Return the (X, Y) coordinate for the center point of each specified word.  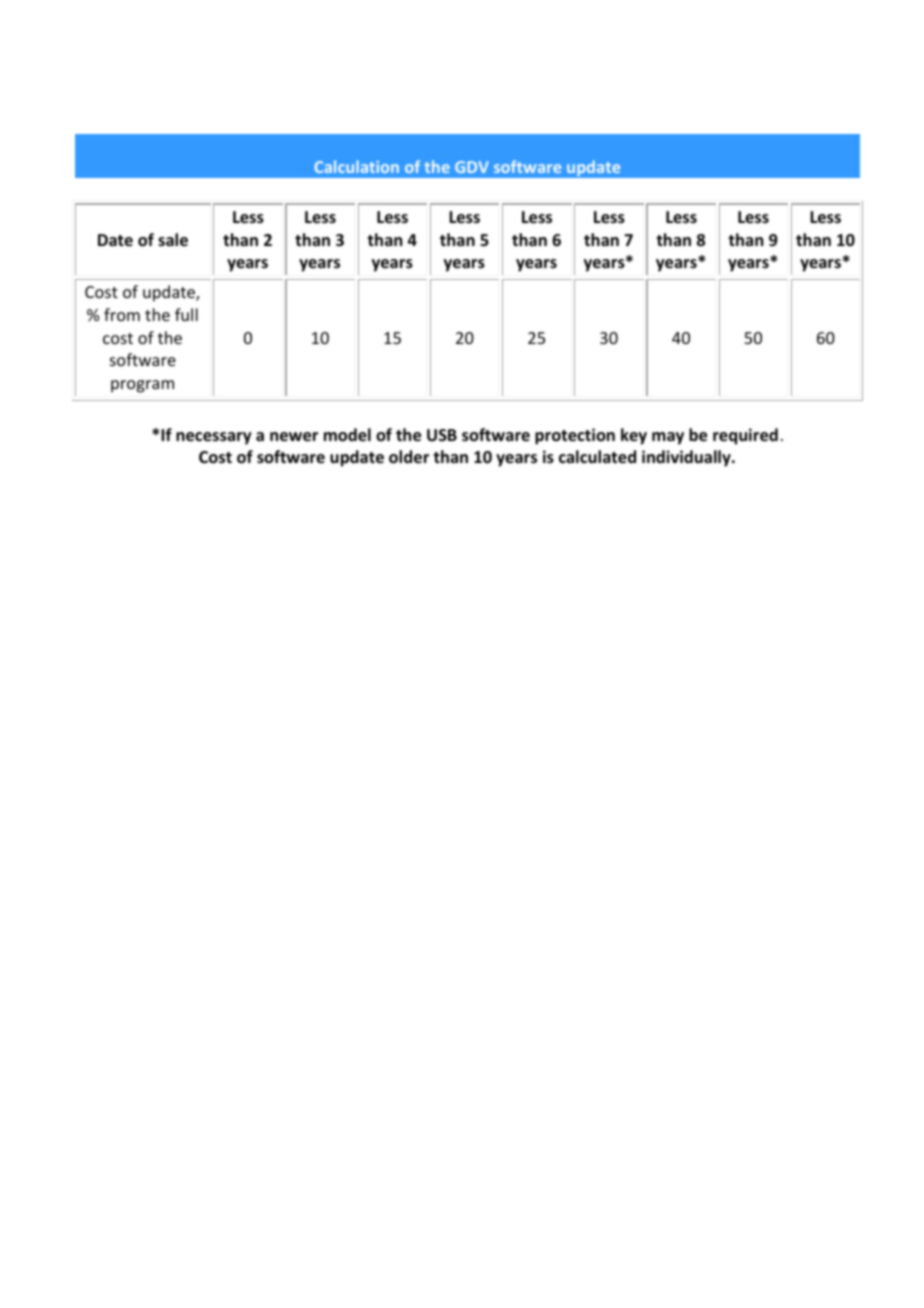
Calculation (356, 166)
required (745, 436)
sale (173, 240)
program (142, 386)
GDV (472, 167)
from (122, 314)
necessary (214, 438)
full (186, 314)
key (634, 436)
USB (442, 435)
